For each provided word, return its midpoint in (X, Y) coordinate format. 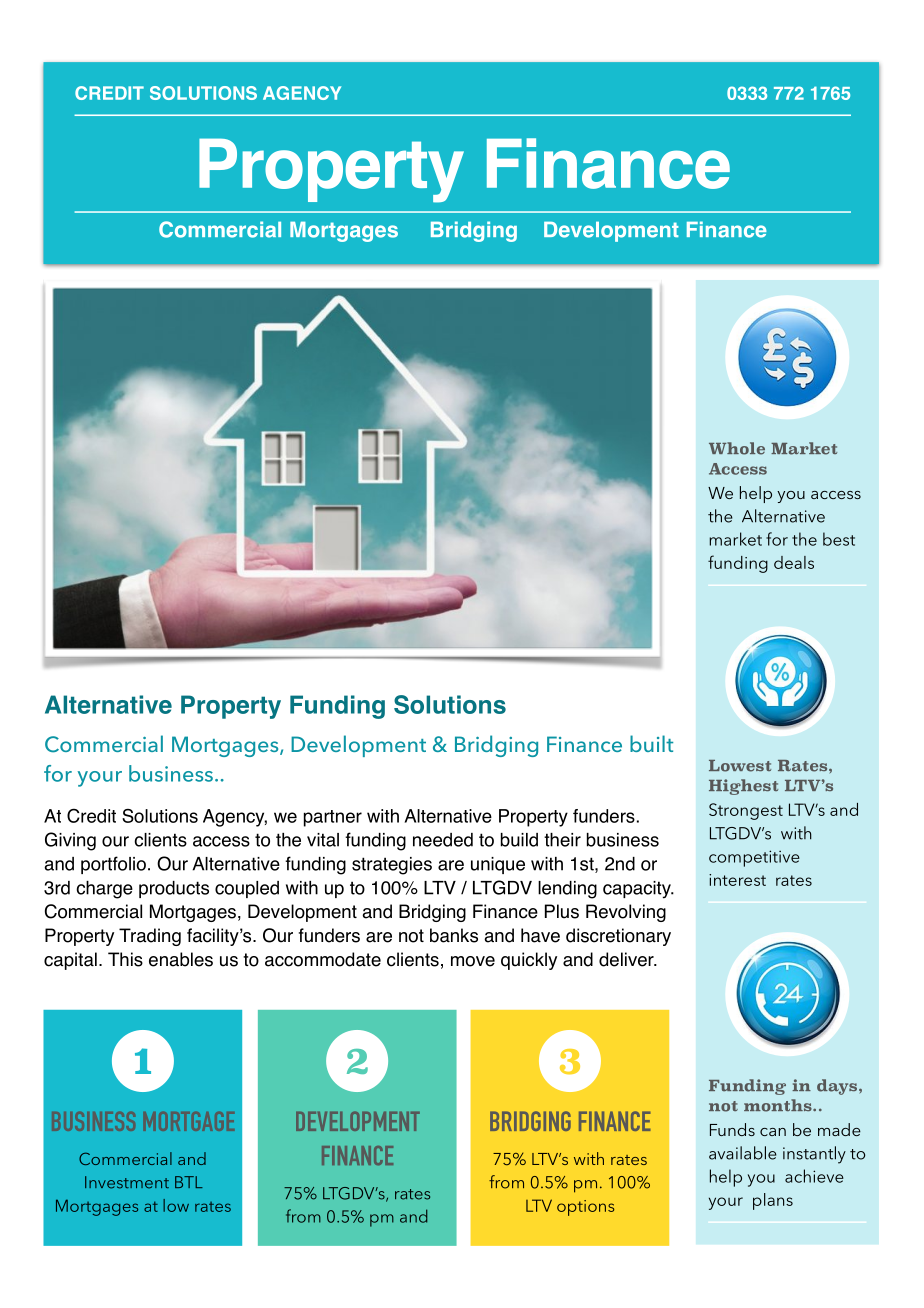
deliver (627, 959)
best (839, 539)
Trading (150, 937)
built (651, 743)
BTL (189, 1182)
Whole (737, 448)
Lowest (740, 766)
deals (794, 562)
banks (454, 935)
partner (333, 818)
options (585, 1208)
